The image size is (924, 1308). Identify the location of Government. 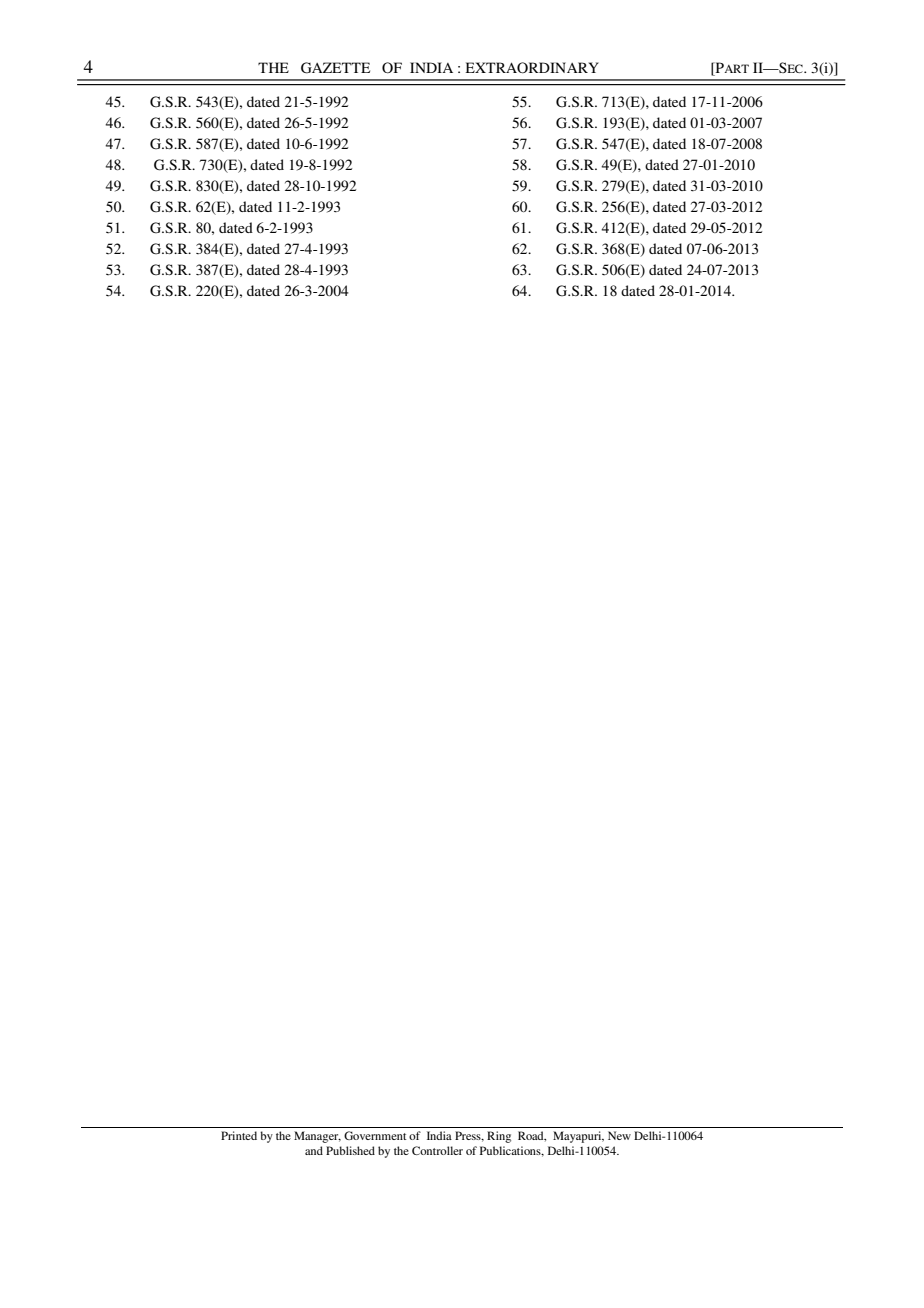
(375, 1135).
